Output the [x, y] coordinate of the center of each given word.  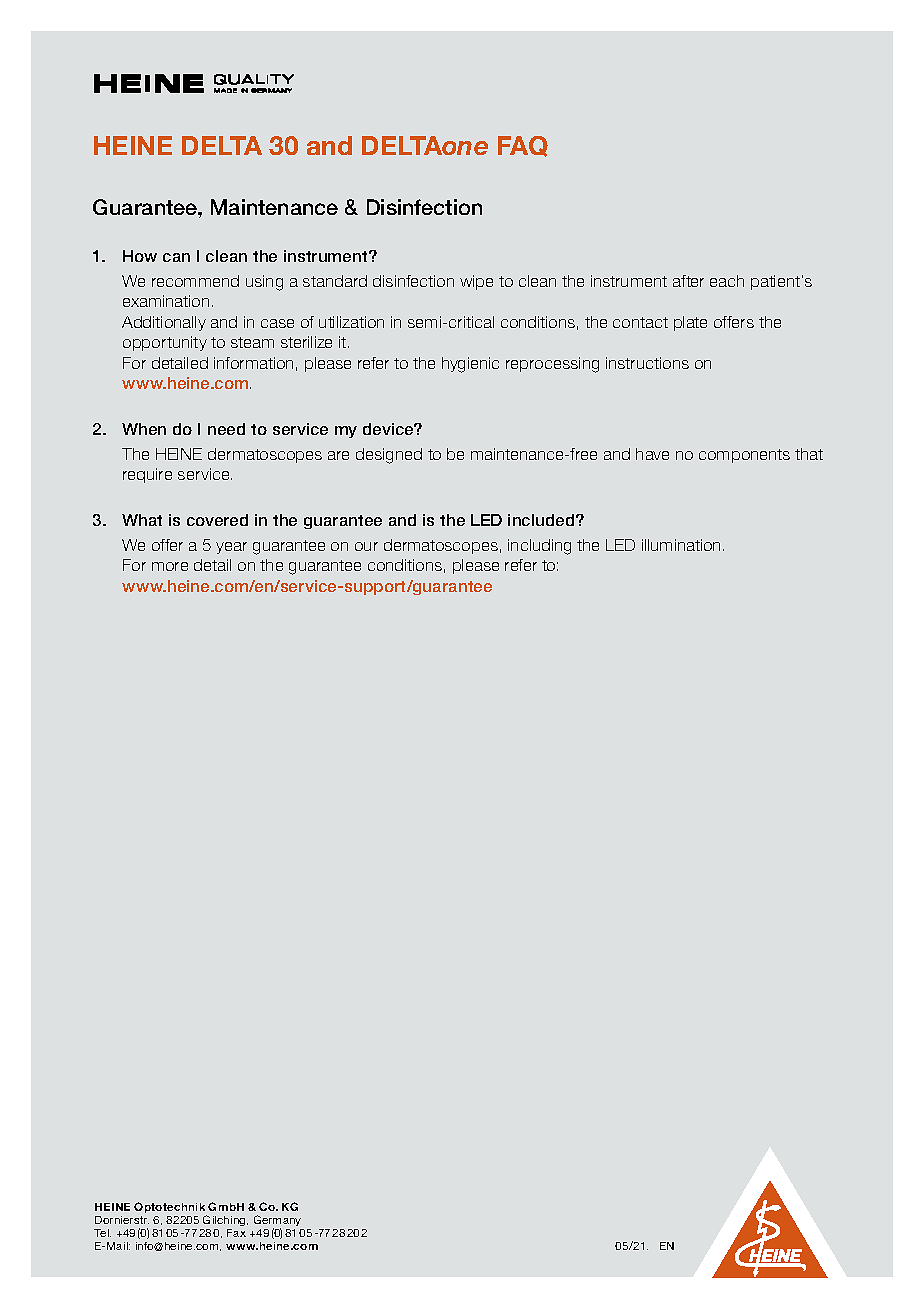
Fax [236, 1233]
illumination [681, 545]
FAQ [523, 146]
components [744, 456]
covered [217, 520]
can [176, 257]
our [366, 546]
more [170, 566]
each [727, 281]
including [539, 547]
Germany [277, 1222]
